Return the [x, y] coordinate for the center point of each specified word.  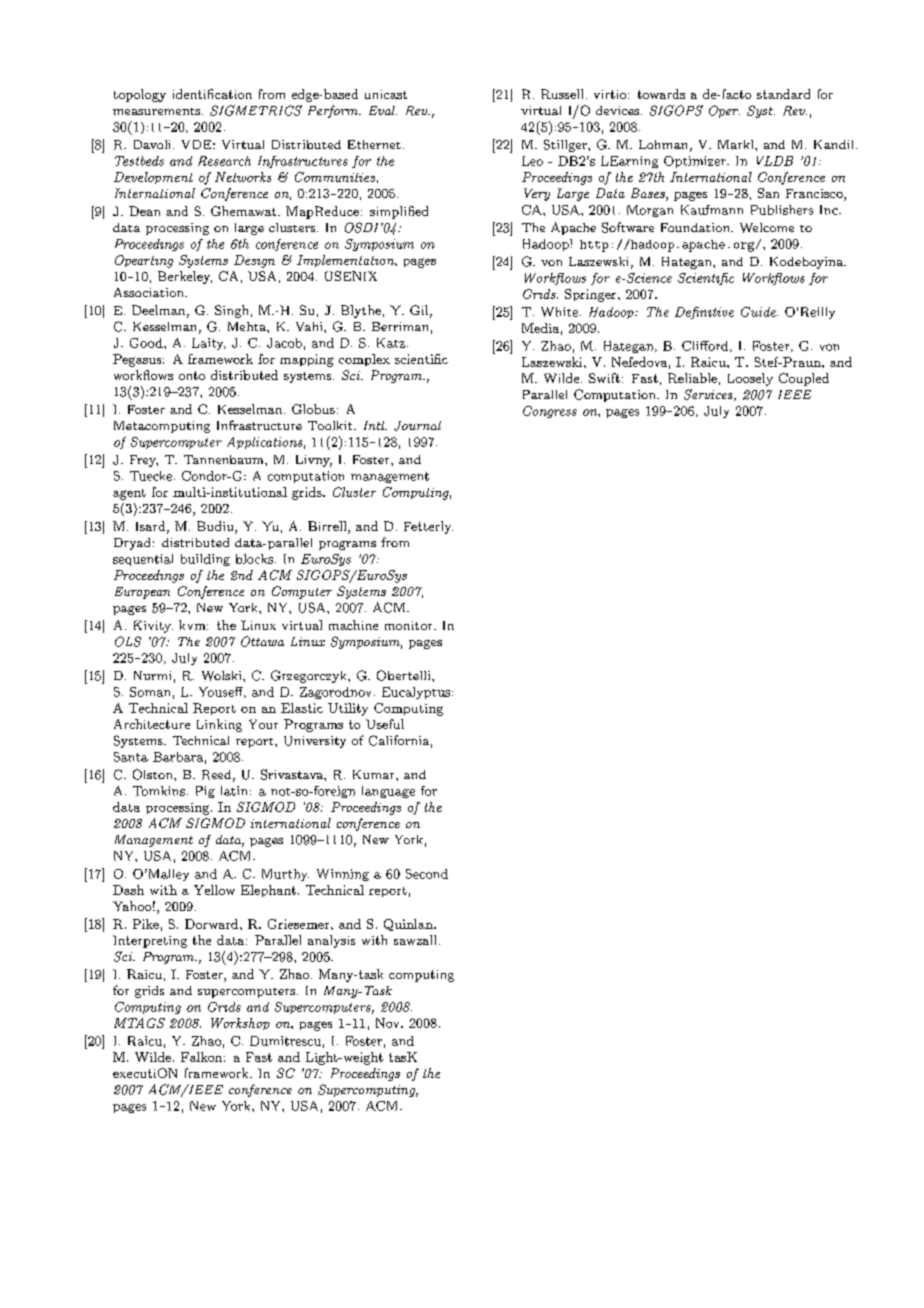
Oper [724, 111]
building [205, 560]
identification [212, 94]
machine [353, 625]
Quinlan [409, 925]
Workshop [240, 1024]
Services [709, 395]
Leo [532, 161]
